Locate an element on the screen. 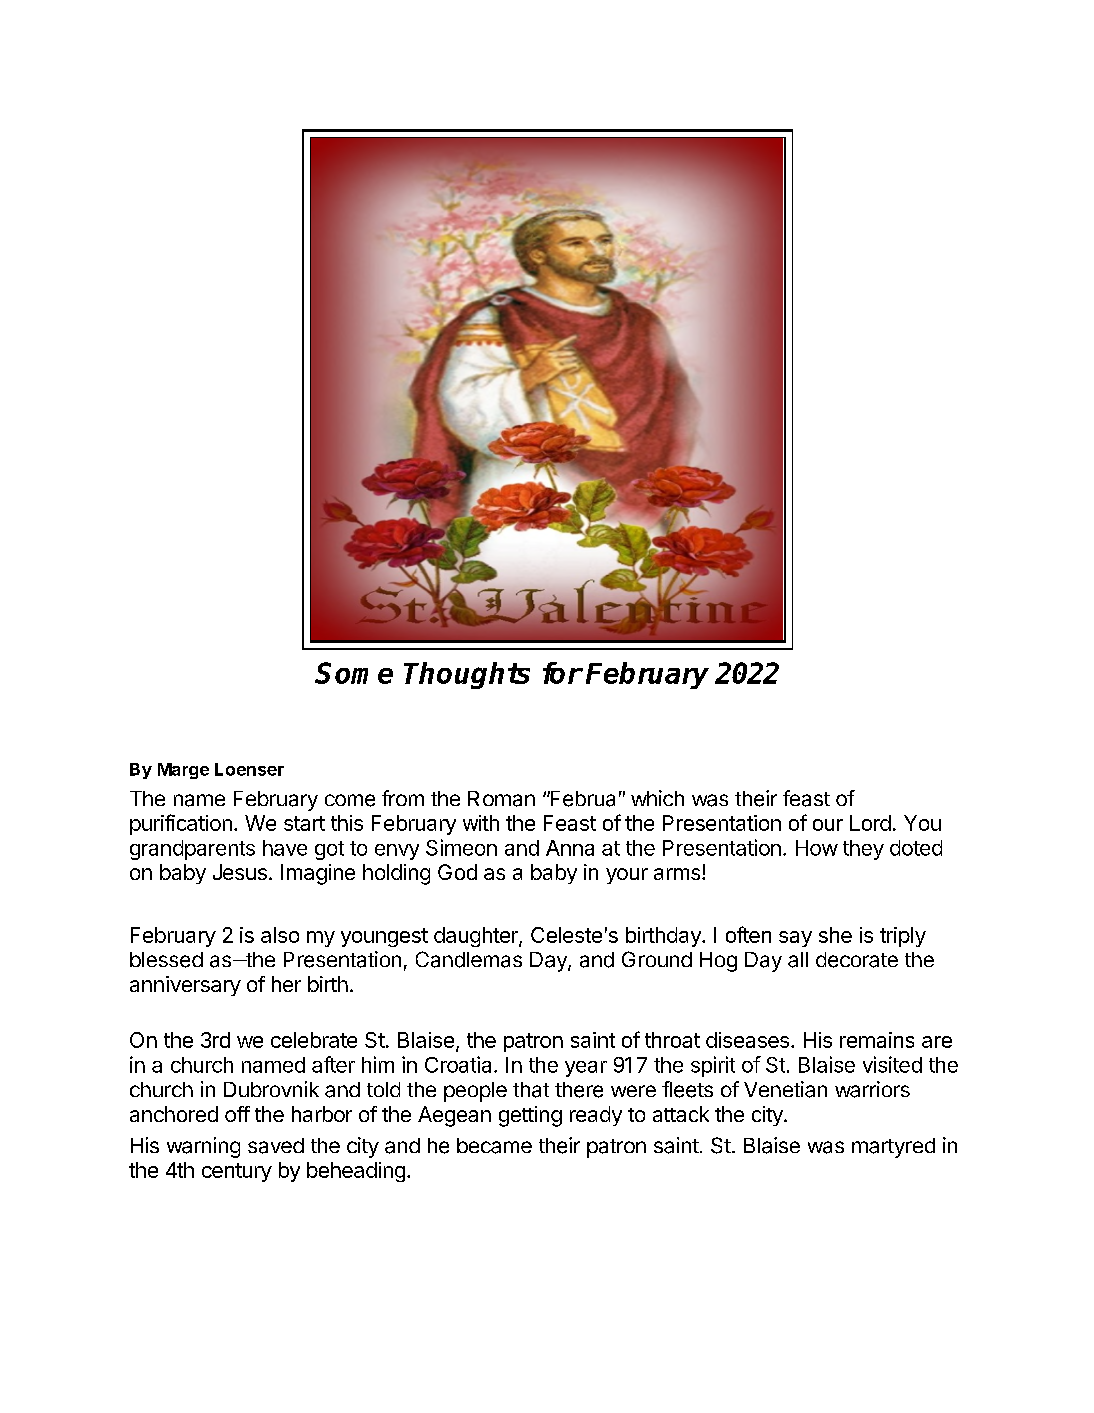  became is located at coordinates (494, 1146).
